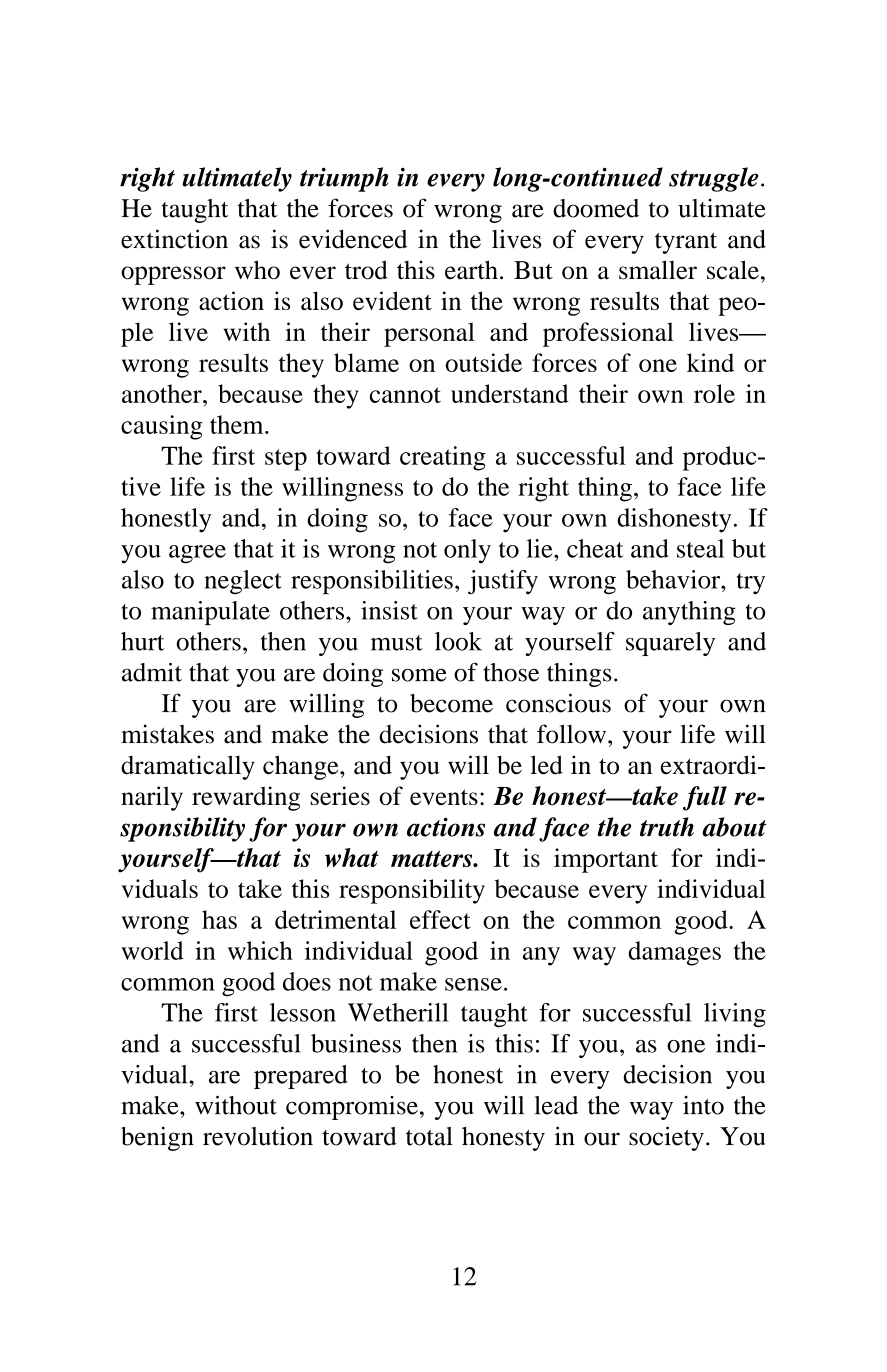 The height and width of the document is (1372, 887). I want to click on agree, so click(197, 554).
